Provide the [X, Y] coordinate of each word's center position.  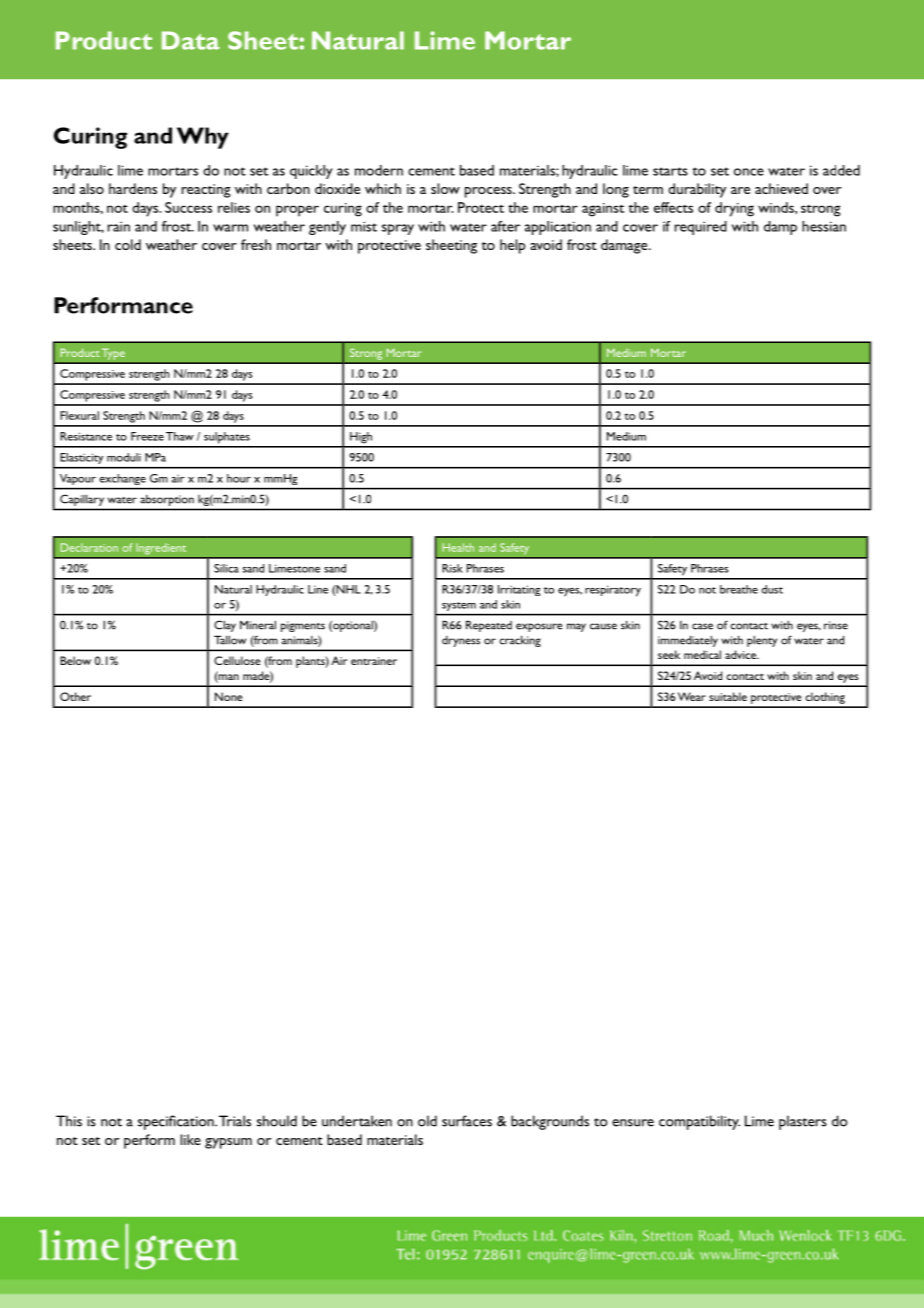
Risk [452, 568]
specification [177, 1122]
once [749, 172]
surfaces [467, 1121]
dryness [461, 641]
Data [191, 40]
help [512, 246]
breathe [739, 589]
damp [780, 228]
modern [379, 170]
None [228, 696]
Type [113, 354]
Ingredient [161, 549]
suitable [728, 696]
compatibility [699, 1122]
